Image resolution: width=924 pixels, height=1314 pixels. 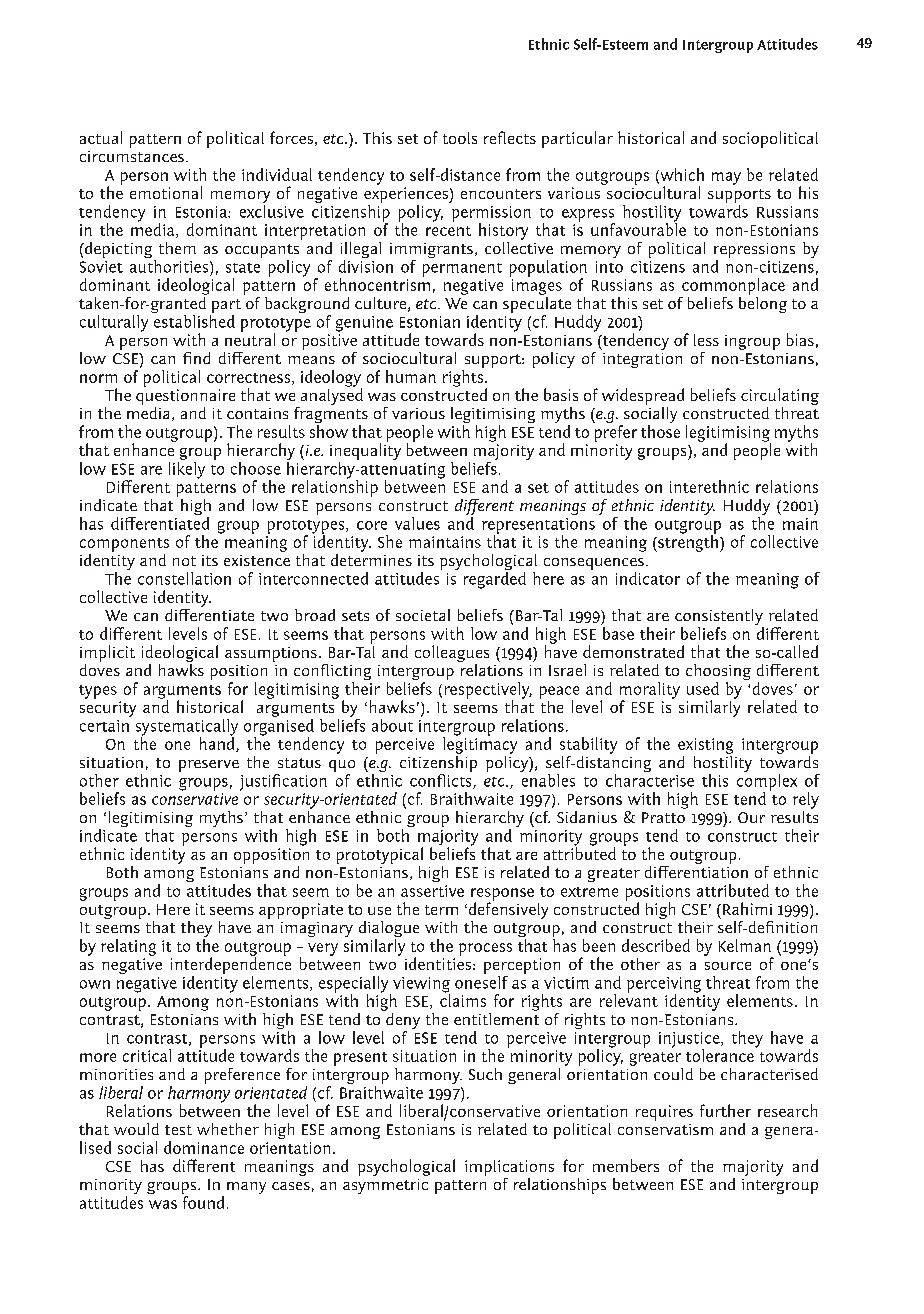 I want to click on assertive, so click(x=432, y=891).
